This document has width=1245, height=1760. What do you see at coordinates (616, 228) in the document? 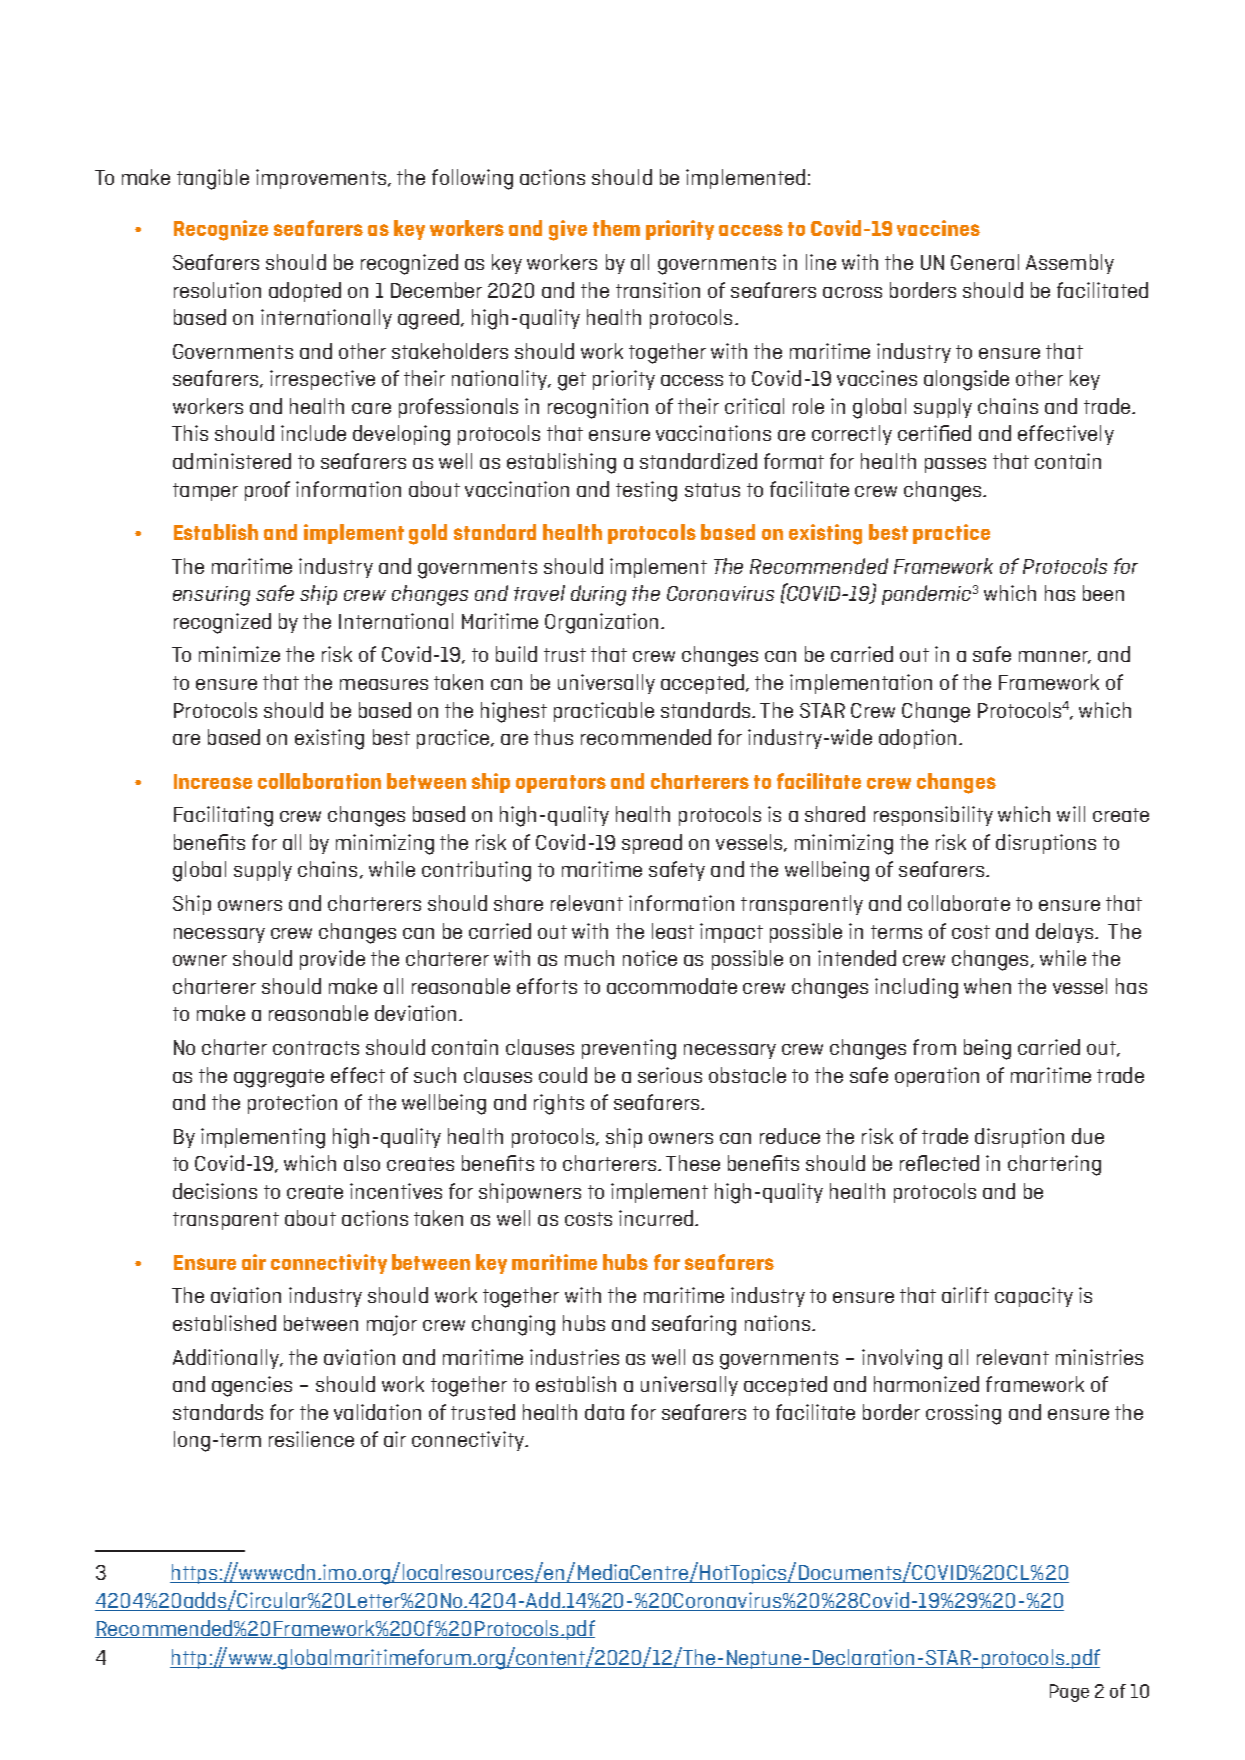
I see `them` at bounding box center [616, 228].
